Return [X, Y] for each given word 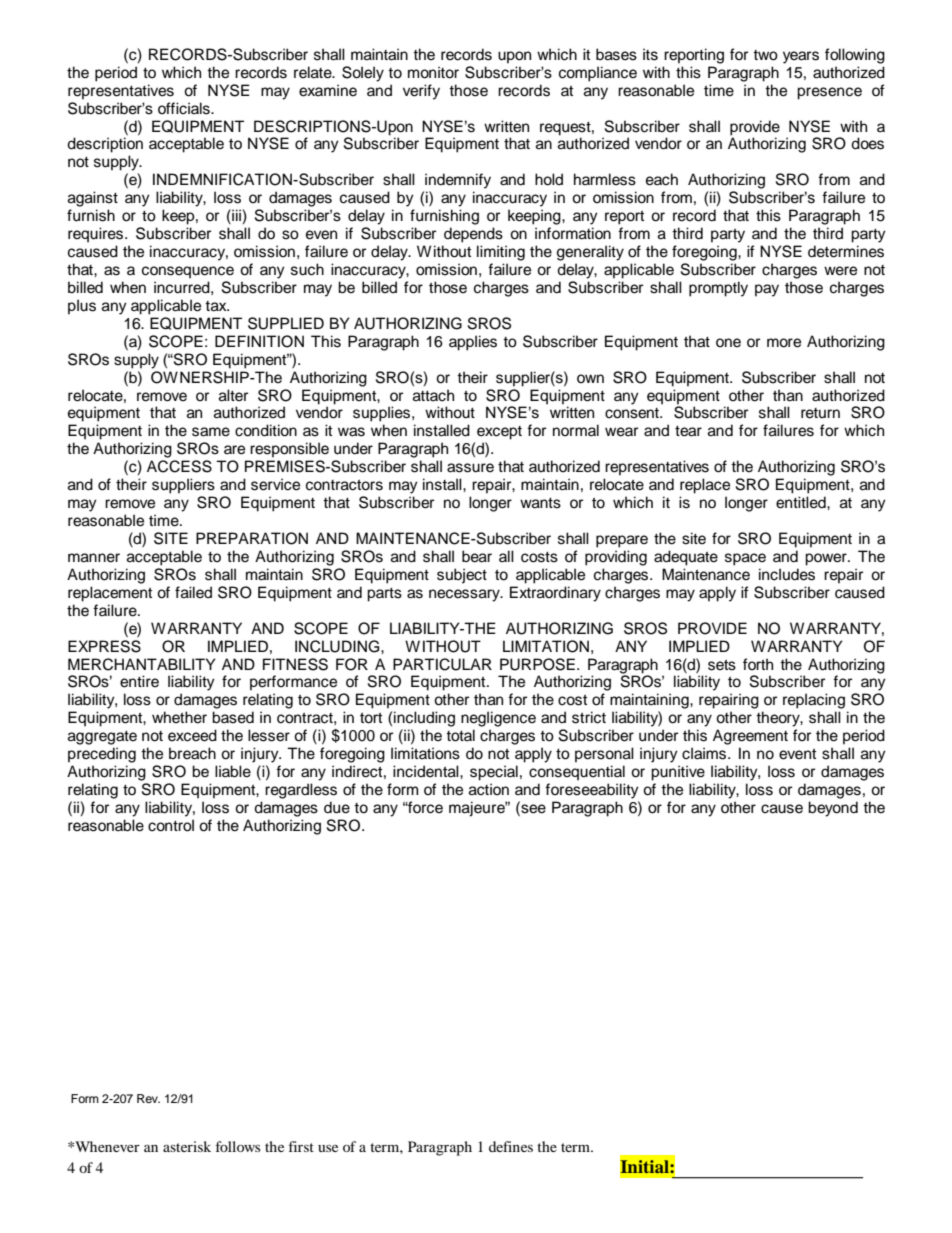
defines [511, 1146]
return [820, 413]
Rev [148, 1098]
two [765, 55]
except [499, 433]
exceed [192, 735]
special [494, 773]
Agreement [750, 737]
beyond [833, 809]
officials [185, 108]
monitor [433, 72]
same [211, 432]
